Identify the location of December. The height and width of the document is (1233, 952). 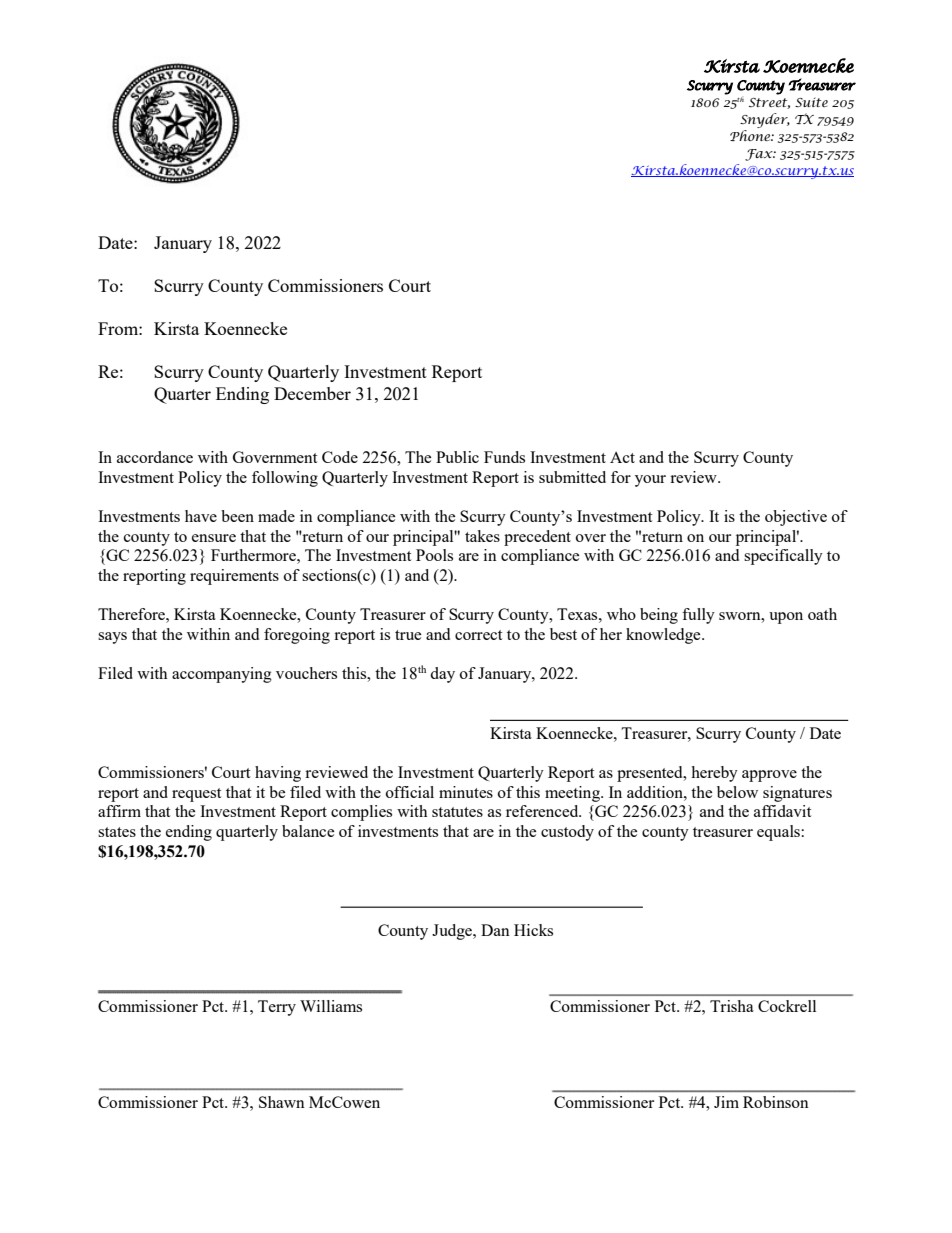
(312, 393).
